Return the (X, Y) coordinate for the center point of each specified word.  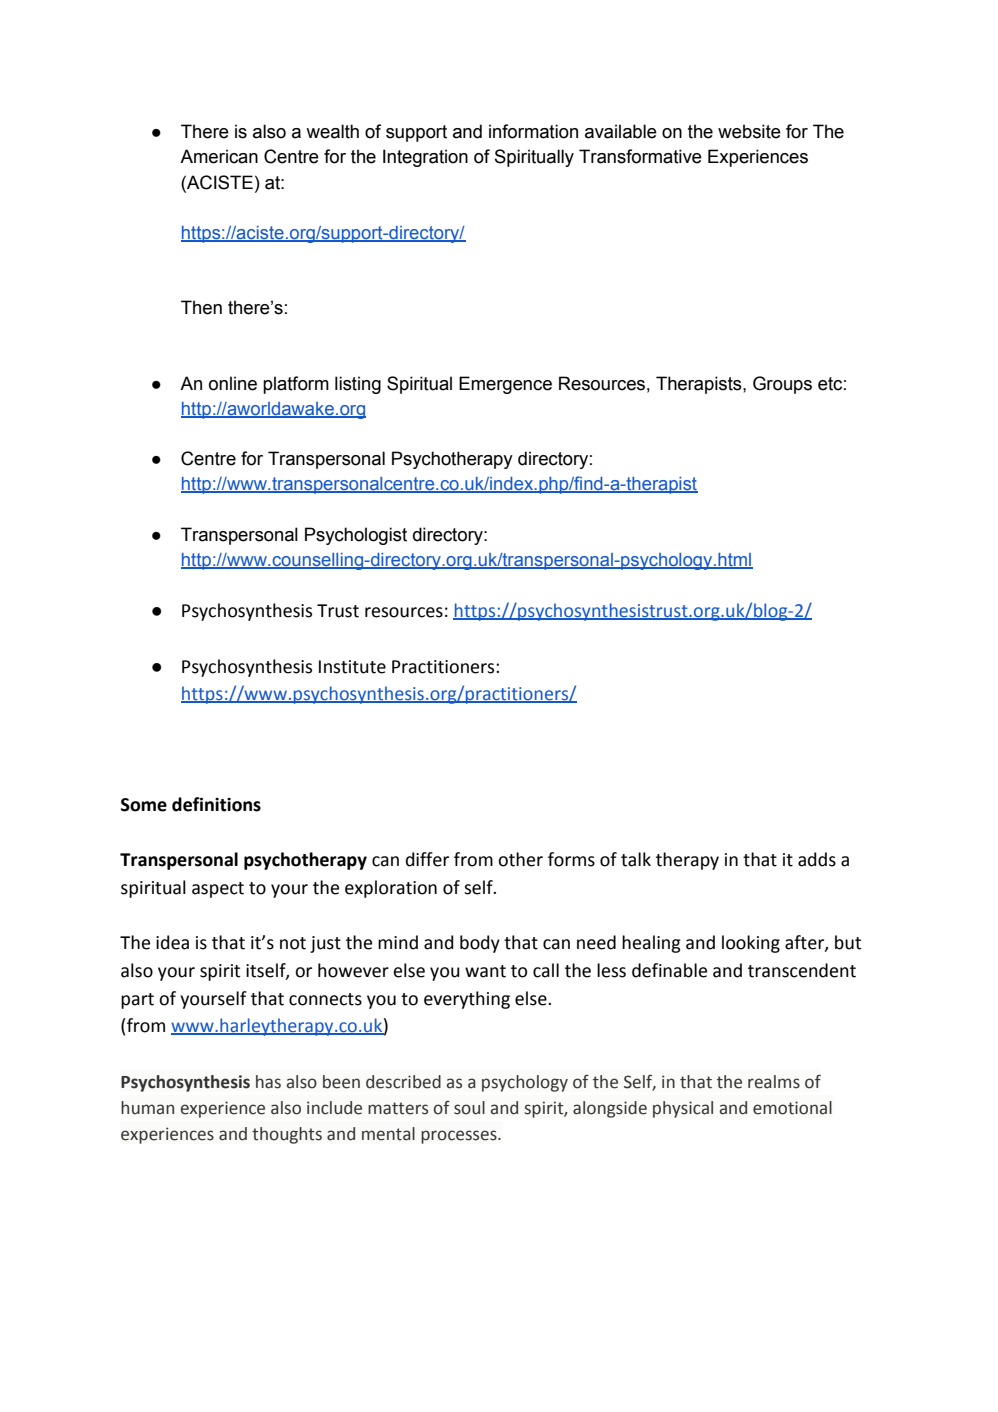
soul (469, 1108)
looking (751, 944)
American (219, 156)
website (749, 131)
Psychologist (356, 536)
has (268, 1082)
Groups (782, 385)
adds (817, 859)
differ (427, 859)
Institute (352, 667)
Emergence (505, 385)
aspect (218, 890)
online (233, 383)
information (533, 131)
